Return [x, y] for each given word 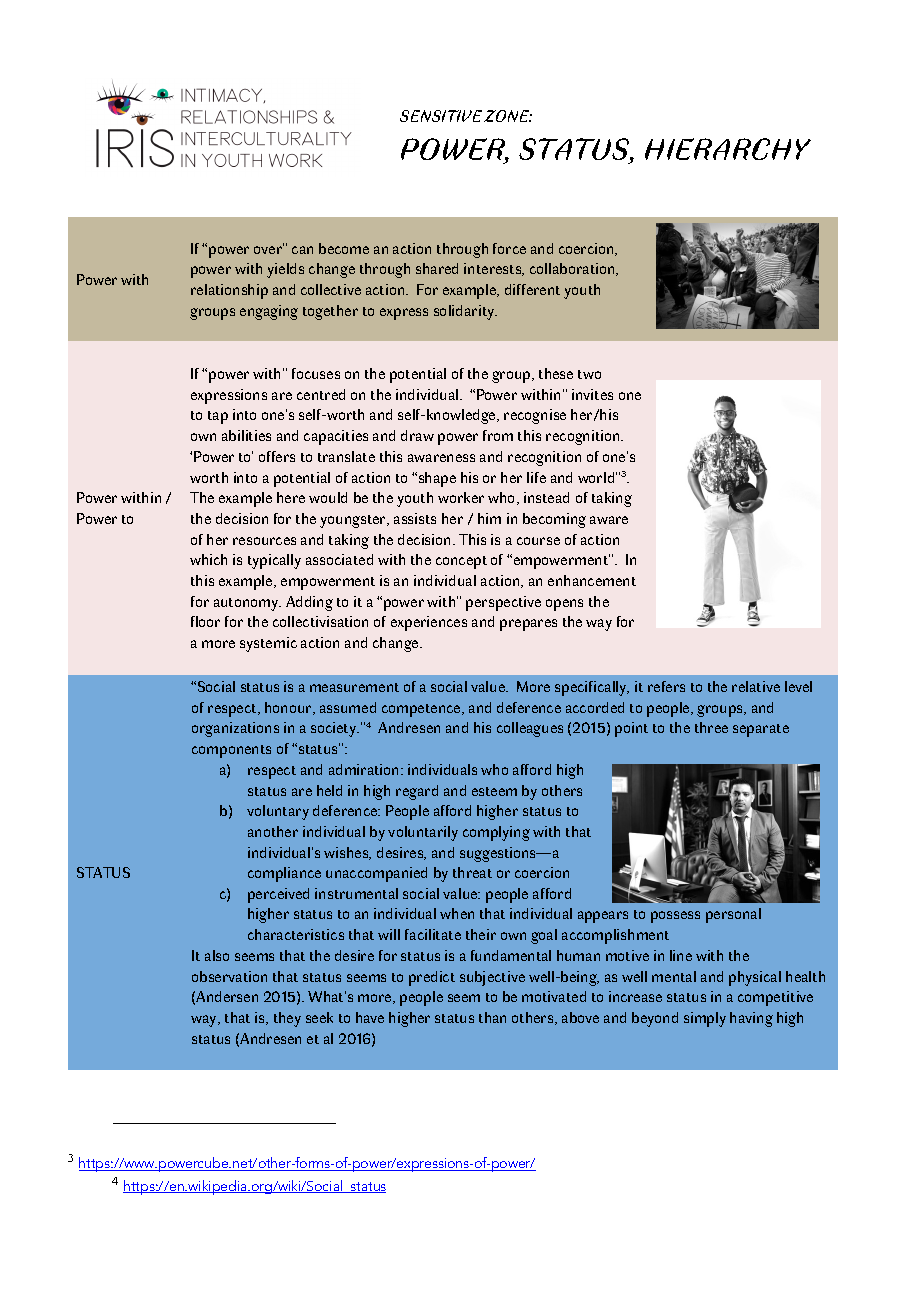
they [287, 1019]
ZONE [508, 116]
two [589, 374]
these [556, 373]
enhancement [592, 580]
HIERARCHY [728, 149]
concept [461, 562]
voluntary [278, 812]
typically [274, 561]
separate [761, 730]
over [269, 249]
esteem [494, 791]
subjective [492, 978]
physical [755, 978]
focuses [316, 373]
